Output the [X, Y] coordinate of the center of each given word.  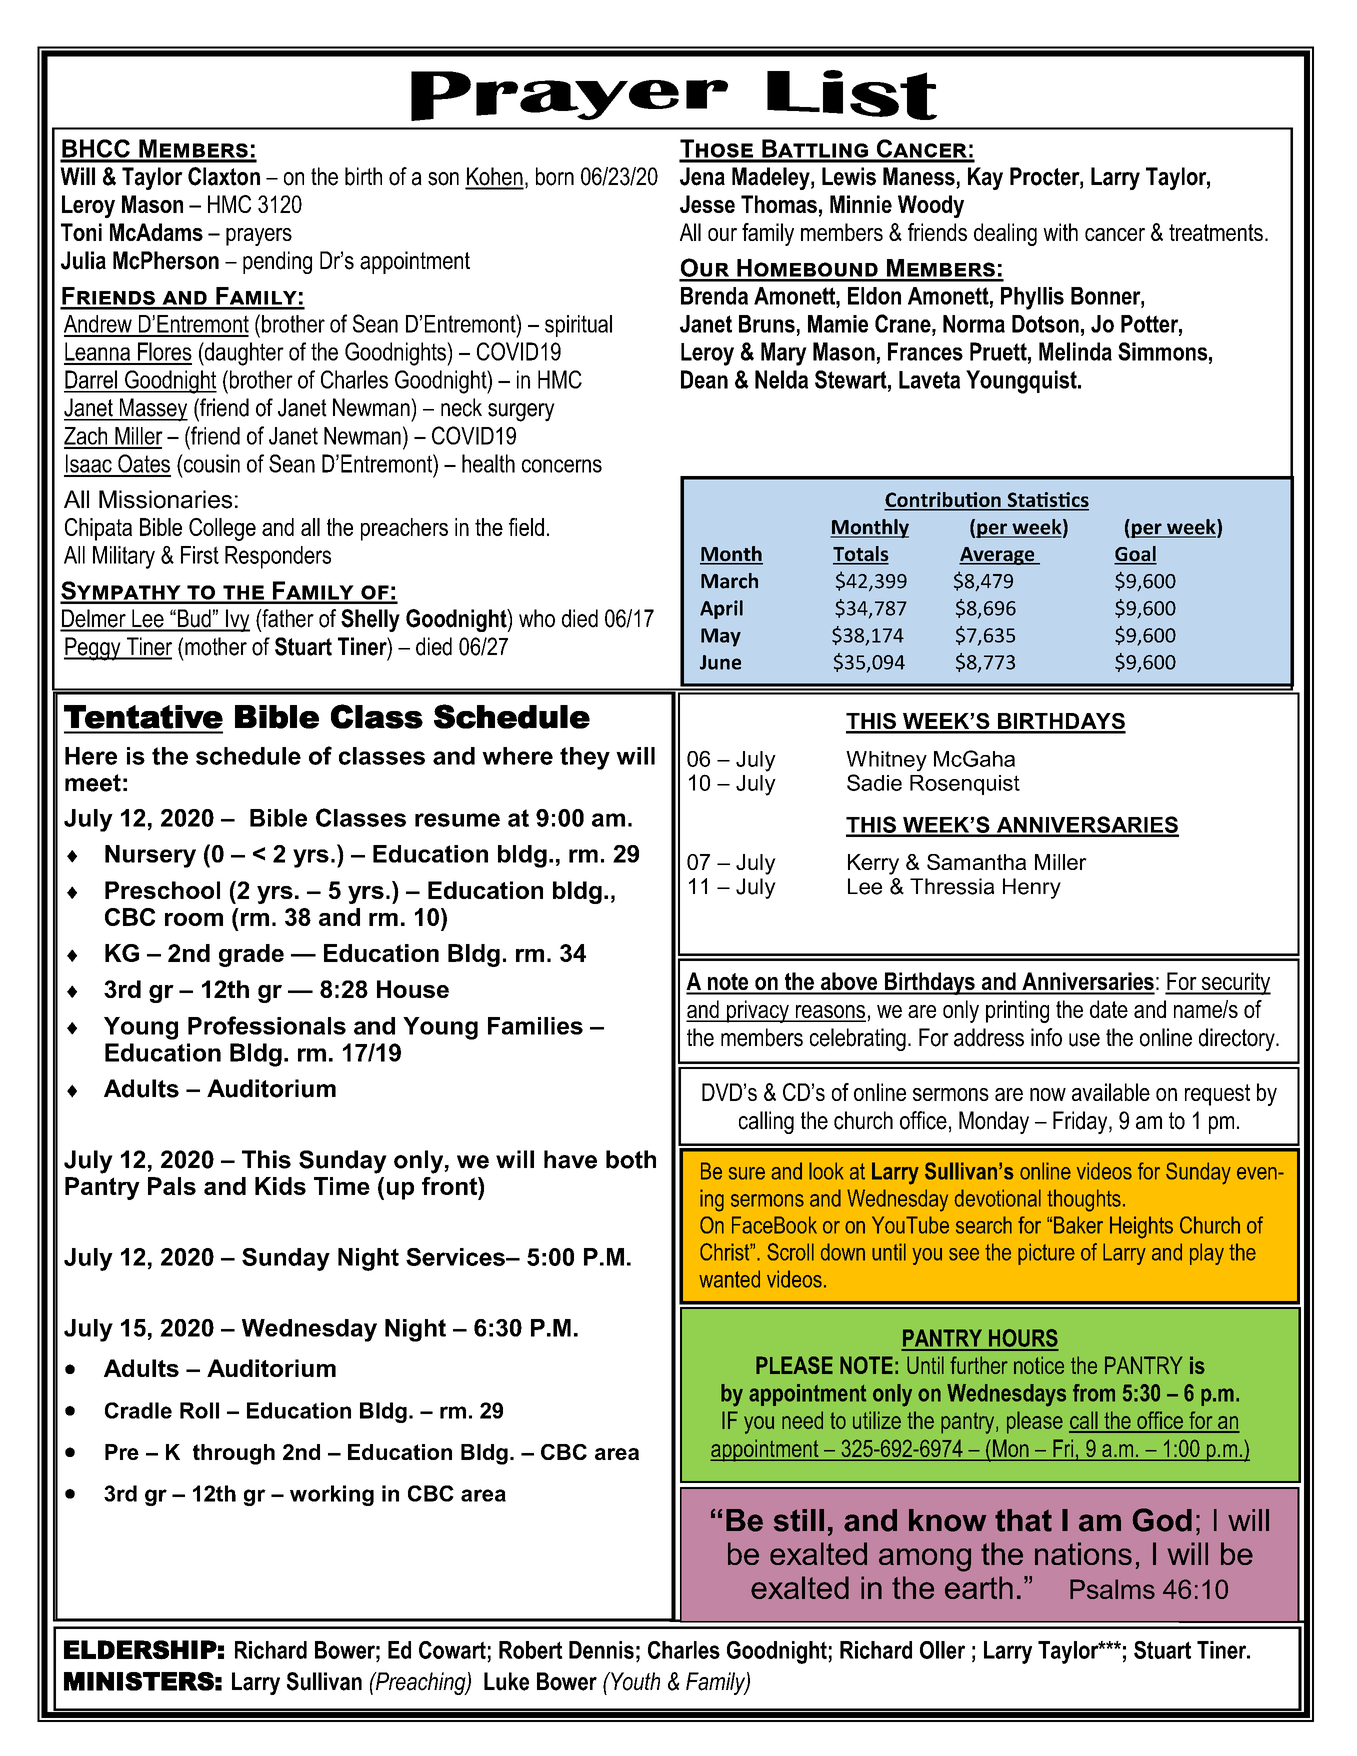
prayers [259, 237]
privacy [758, 1011]
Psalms [1112, 1589]
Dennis [601, 1650]
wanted [729, 1279]
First [200, 555]
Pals [172, 1186]
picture [1046, 1254]
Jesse [707, 204]
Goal [1135, 555]
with [1060, 232]
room [194, 919]
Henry [1032, 888]
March [729, 581]
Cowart [452, 1650]
